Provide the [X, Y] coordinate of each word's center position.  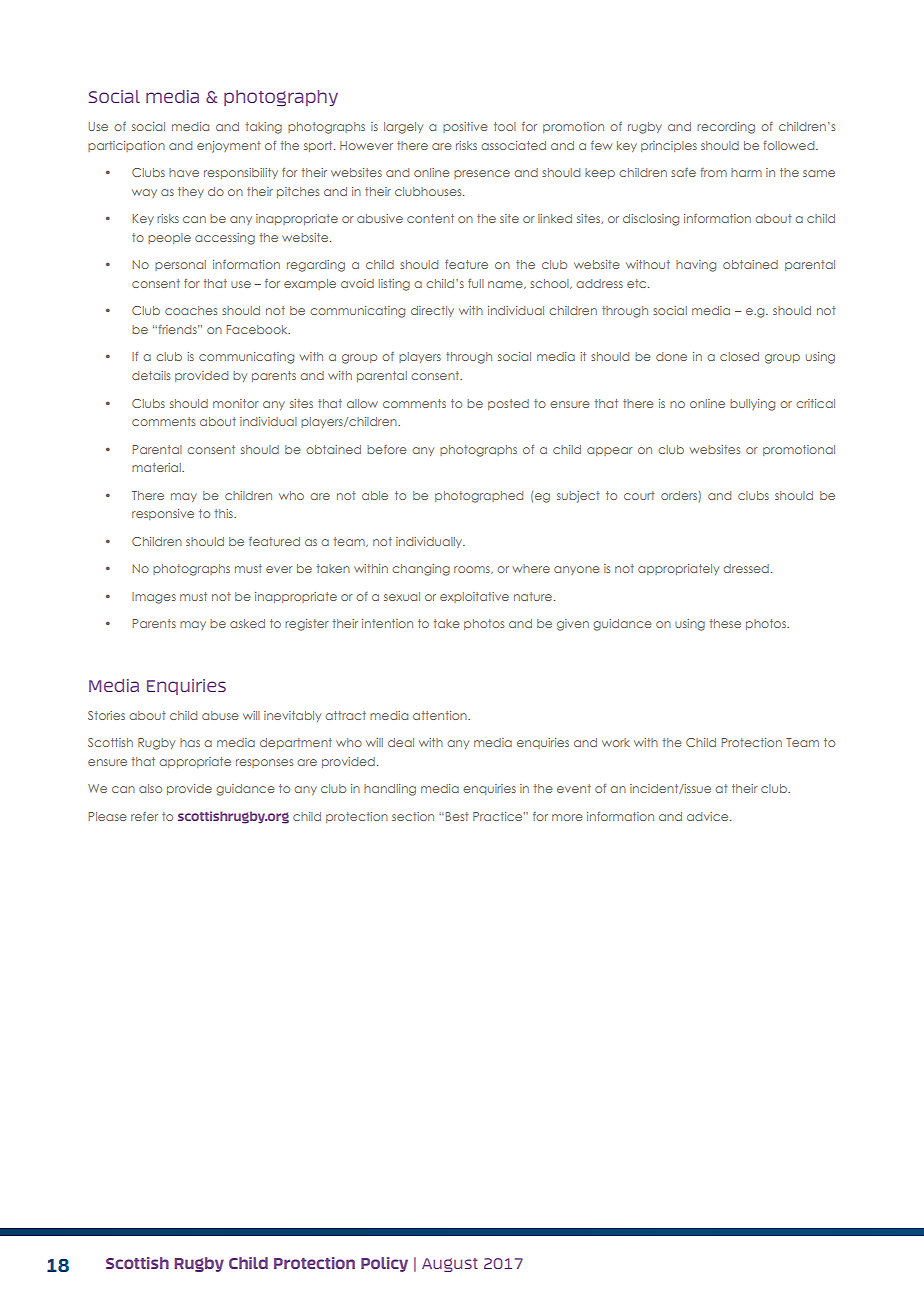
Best [457, 816]
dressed [746, 568]
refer [144, 816]
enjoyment [229, 147]
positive [465, 127]
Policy [384, 1264]
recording [726, 128]
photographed [479, 497]
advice [709, 816]
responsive [163, 514]
